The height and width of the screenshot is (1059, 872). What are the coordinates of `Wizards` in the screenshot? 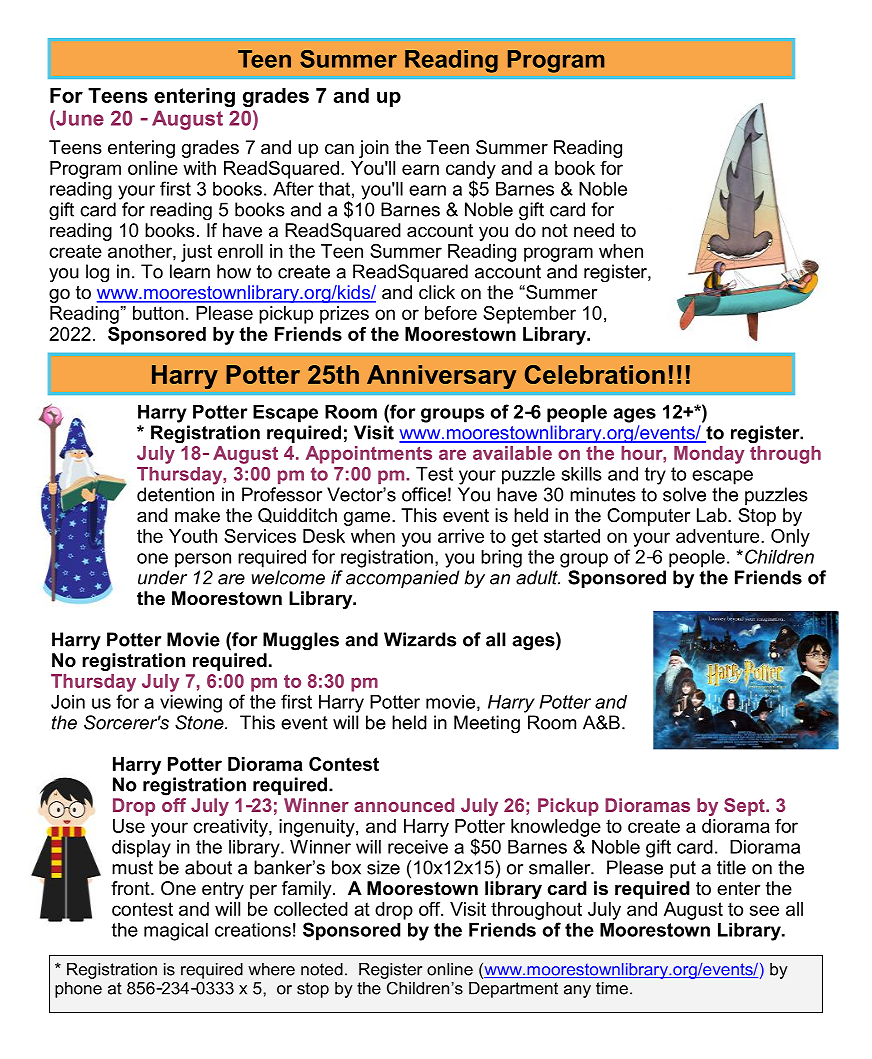 It's located at (420, 639).
